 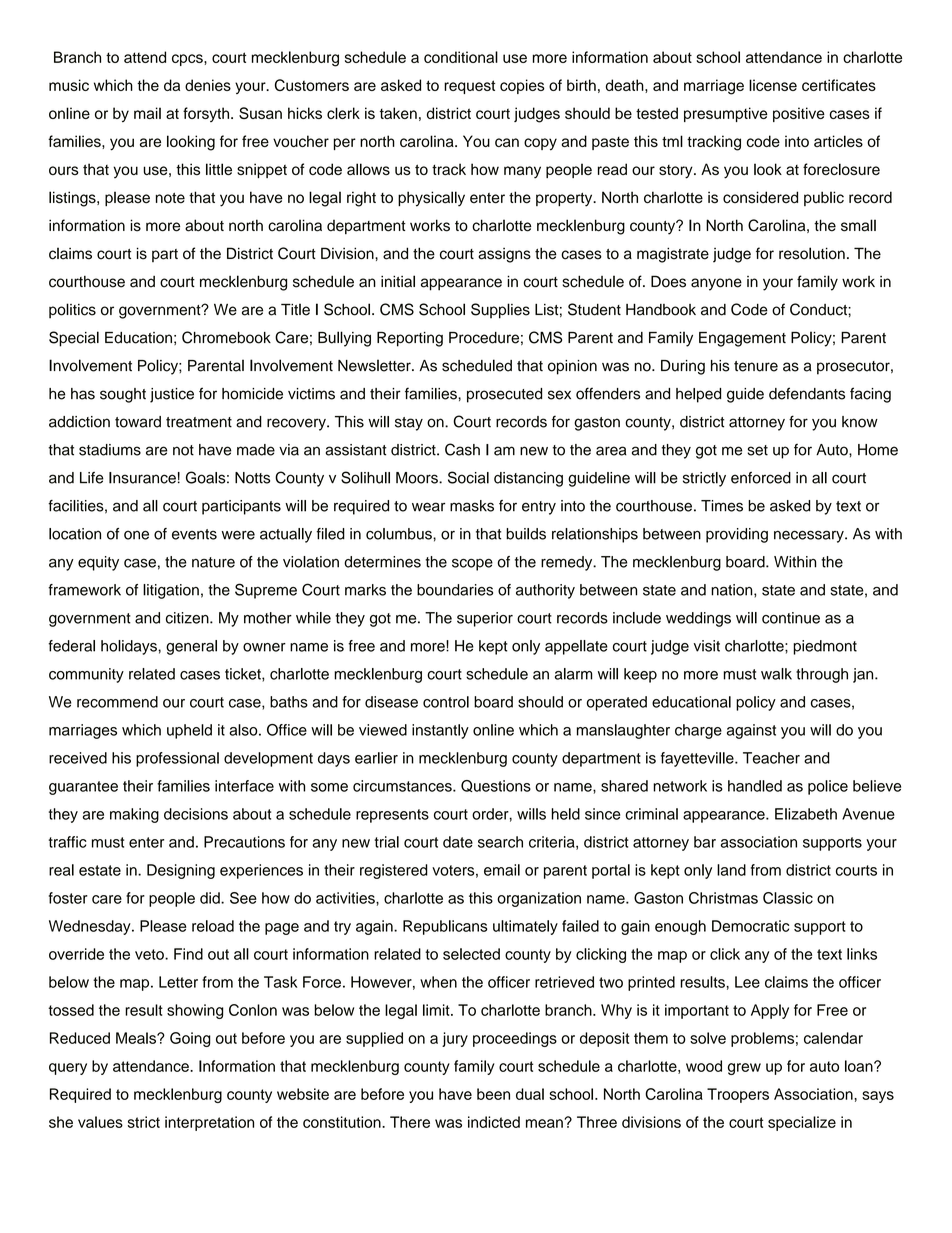 I want to click on boundaries, so click(x=455, y=590).
